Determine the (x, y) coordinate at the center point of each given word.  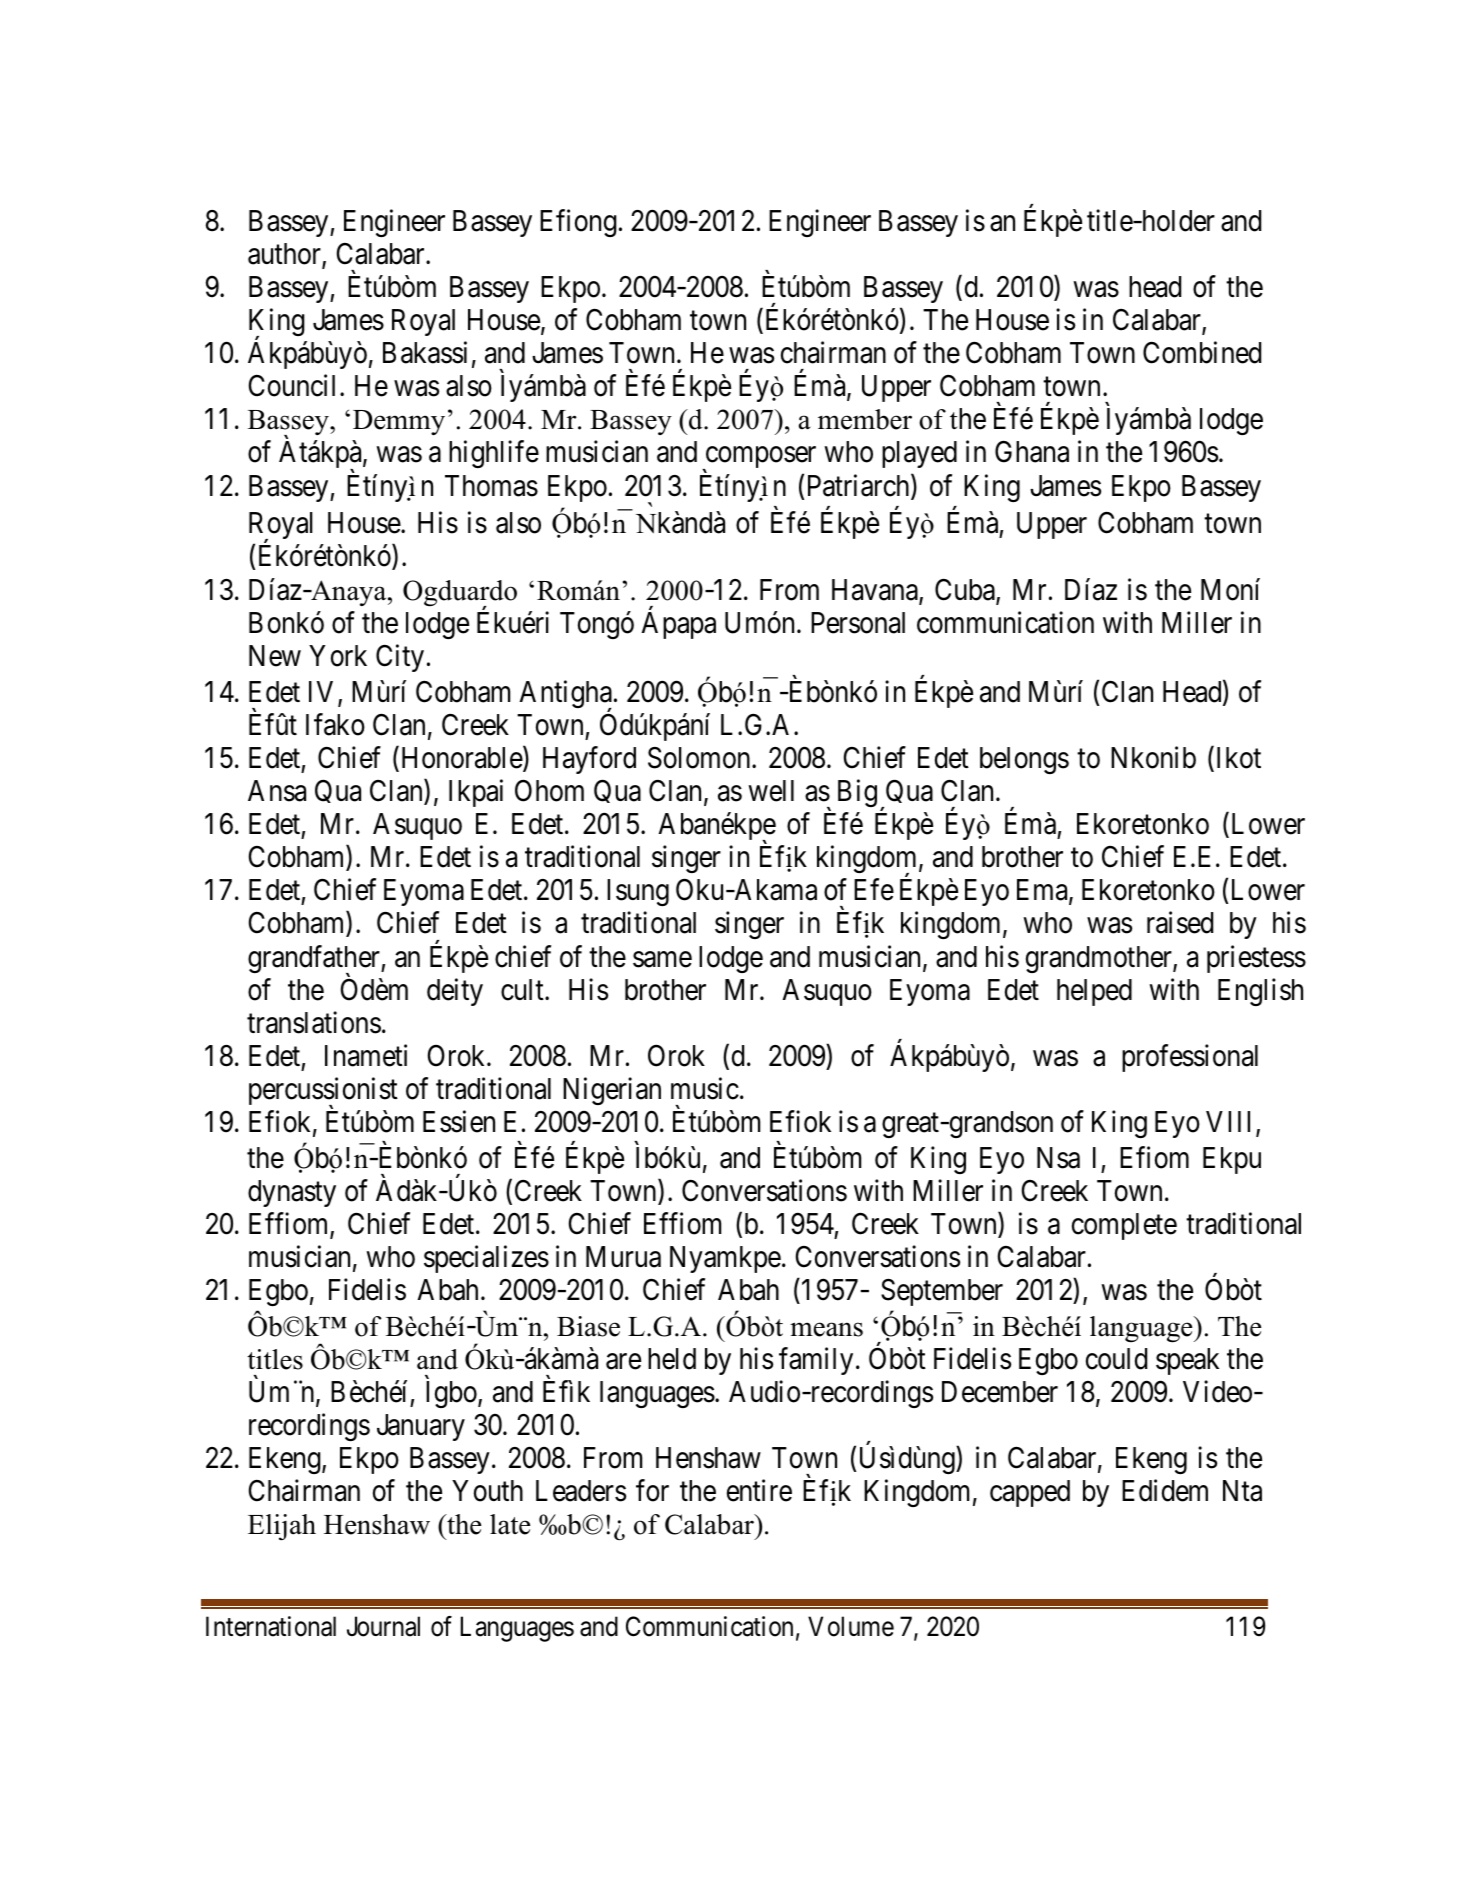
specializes (486, 1259)
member (865, 419)
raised (1180, 923)
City (400, 658)
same (662, 959)
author (285, 255)
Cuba (966, 590)
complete (1124, 1226)
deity (455, 992)
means (826, 1329)
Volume (851, 1626)
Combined (1202, 352)
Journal (383, 1626)
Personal (858, 623)
